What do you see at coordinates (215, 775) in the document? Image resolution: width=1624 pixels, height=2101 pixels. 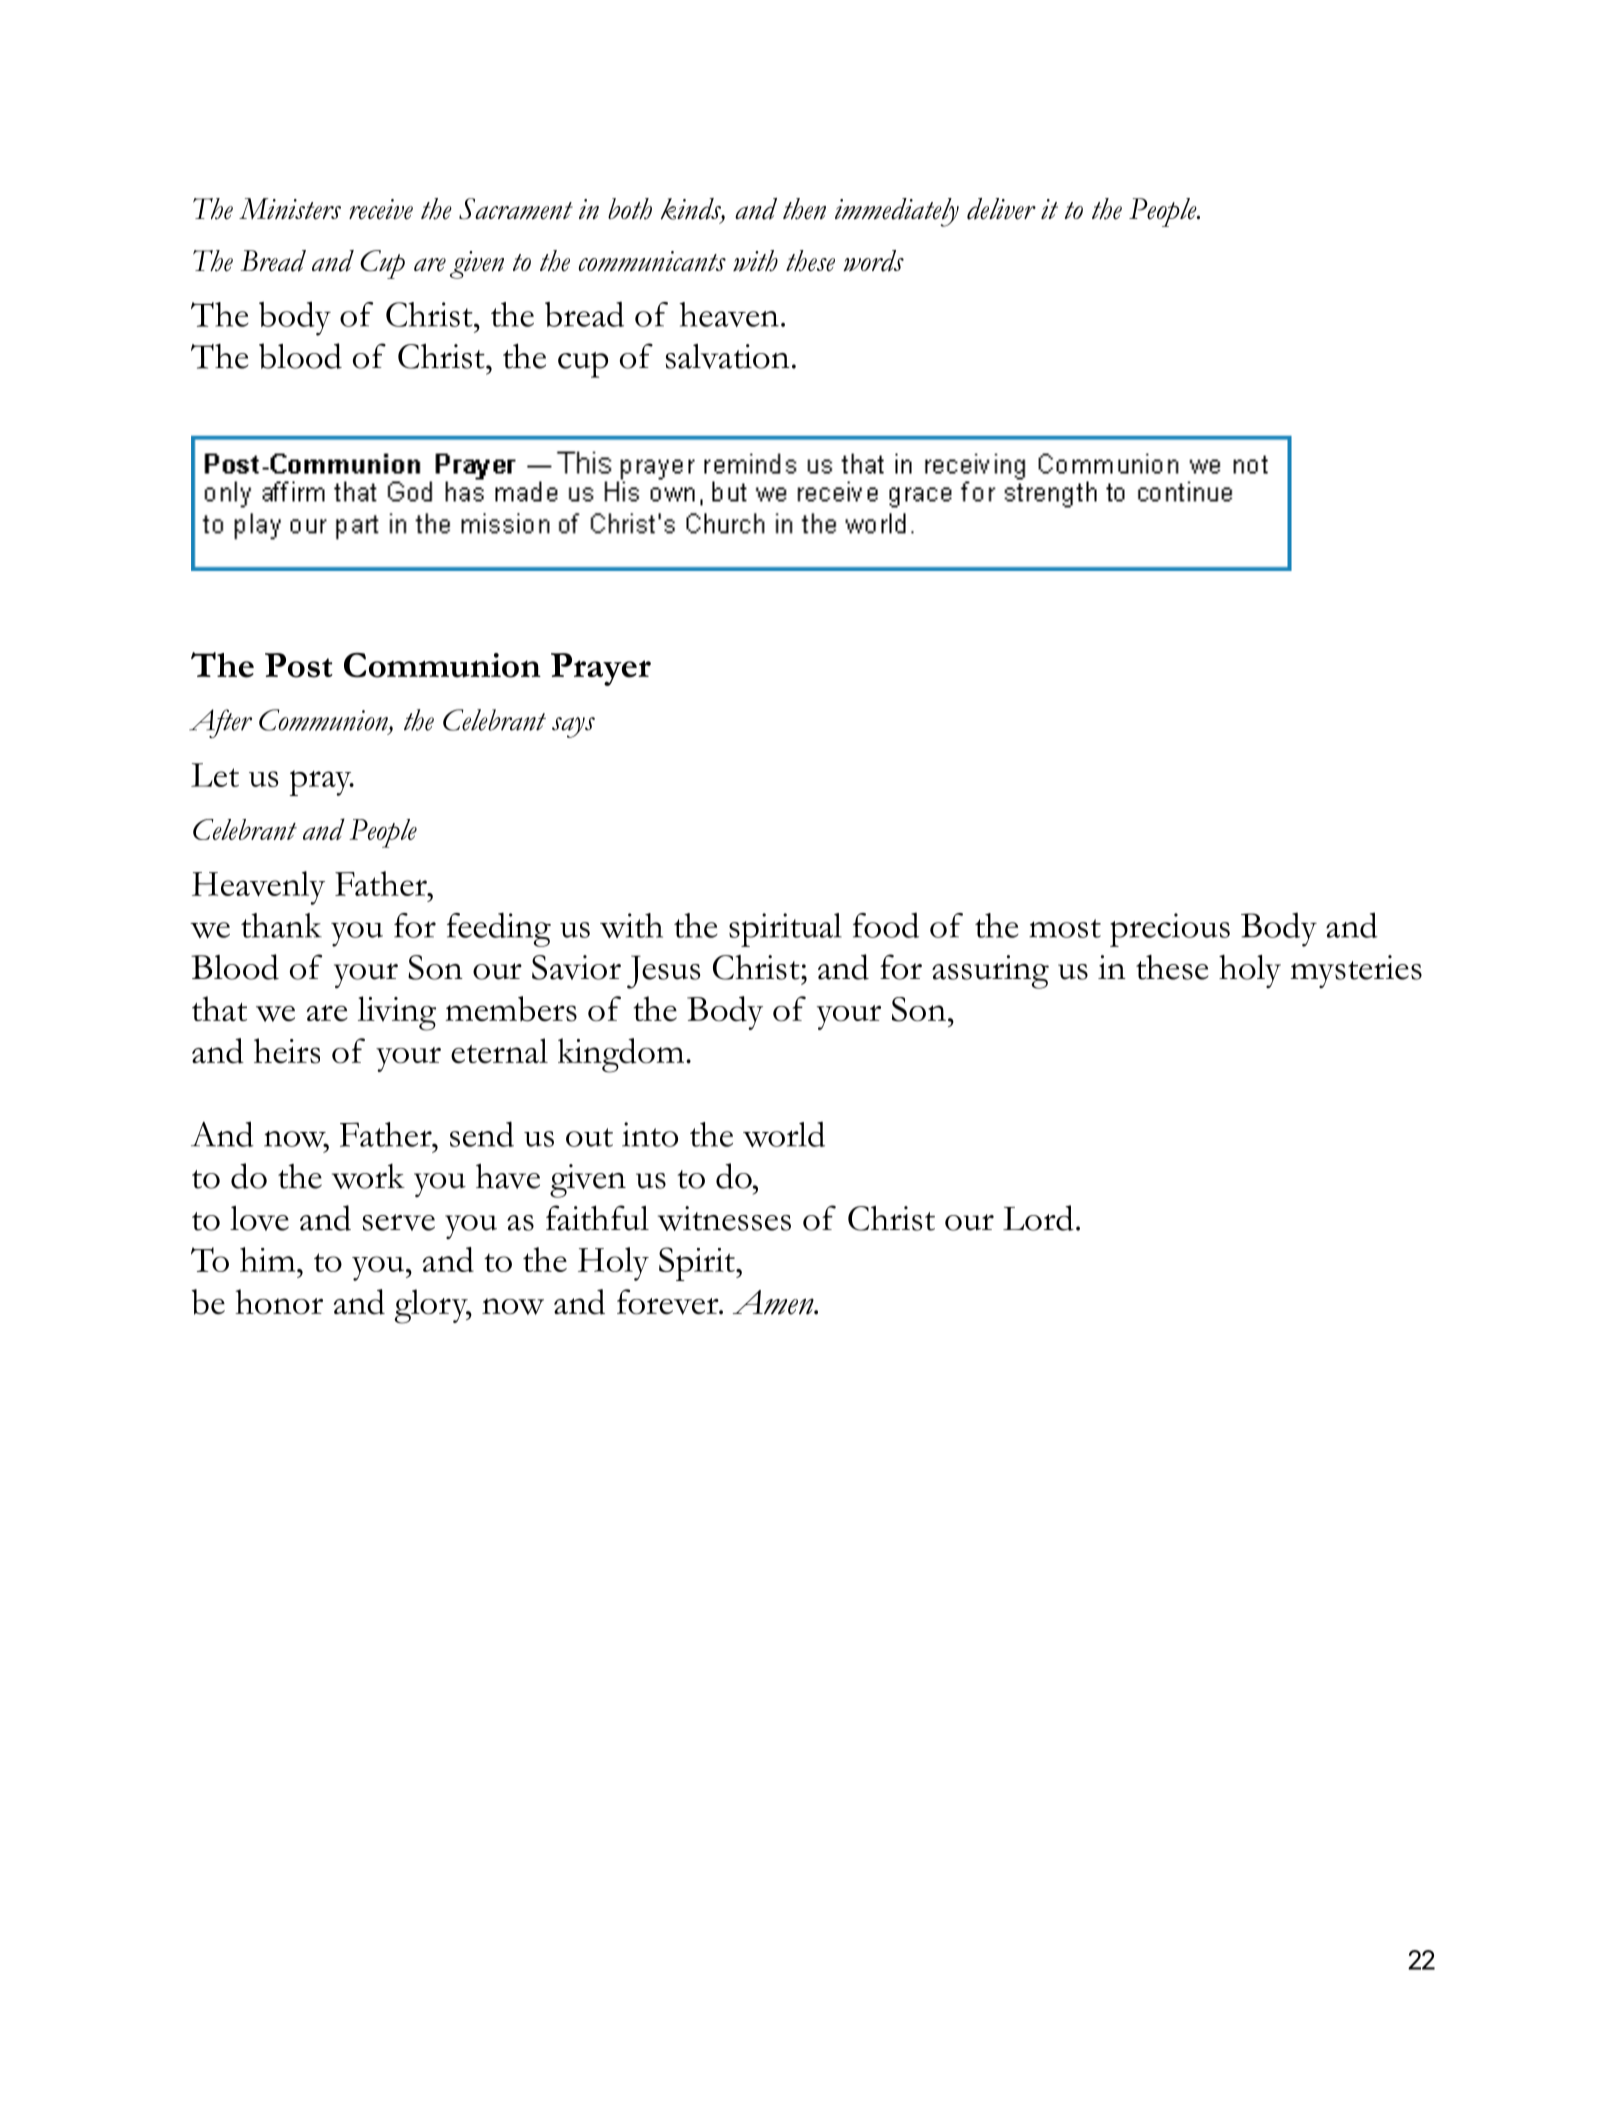 I see `Let` at bounding box center [215, 775].
